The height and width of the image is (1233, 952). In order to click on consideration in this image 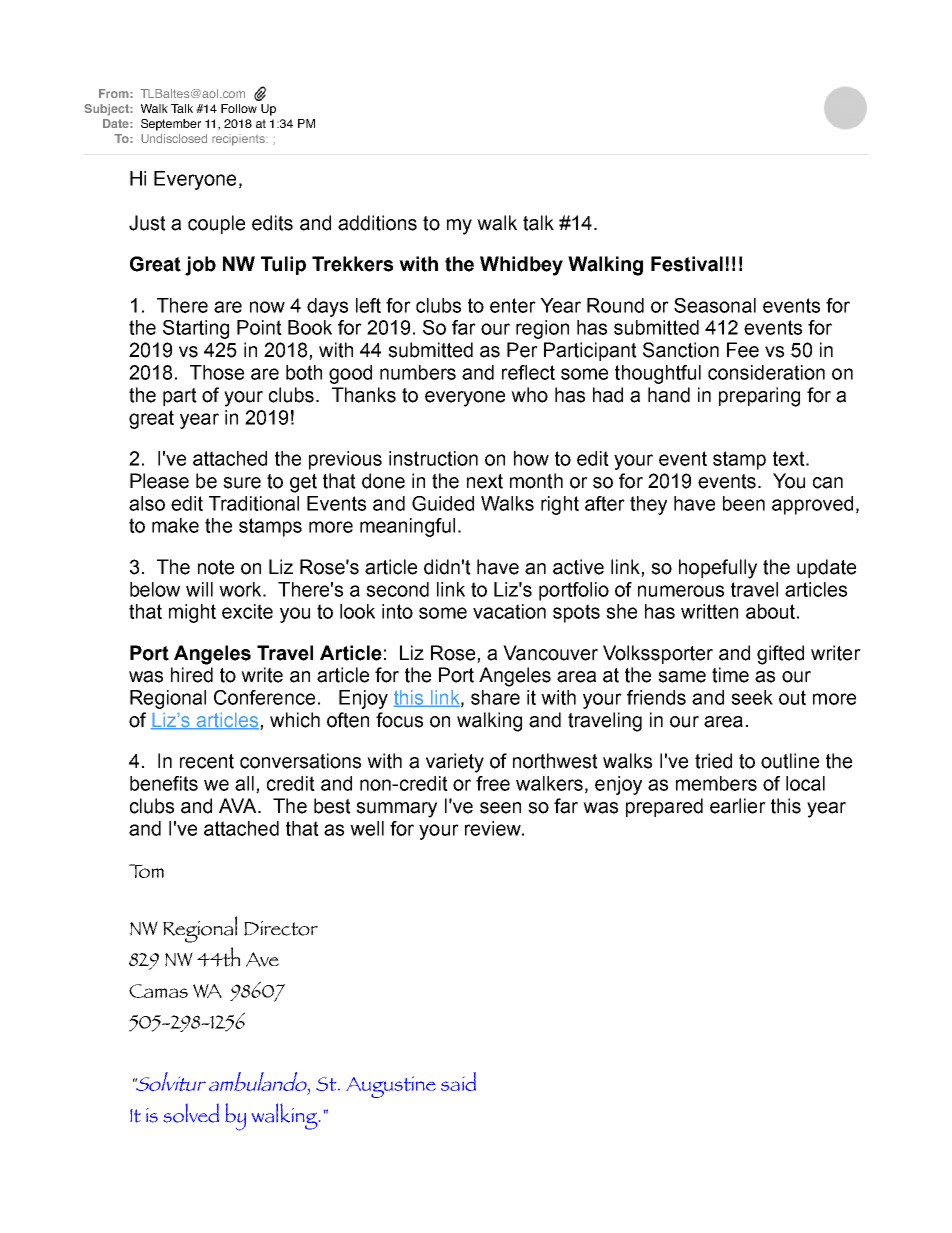, I will do `click(766, 372)`.
